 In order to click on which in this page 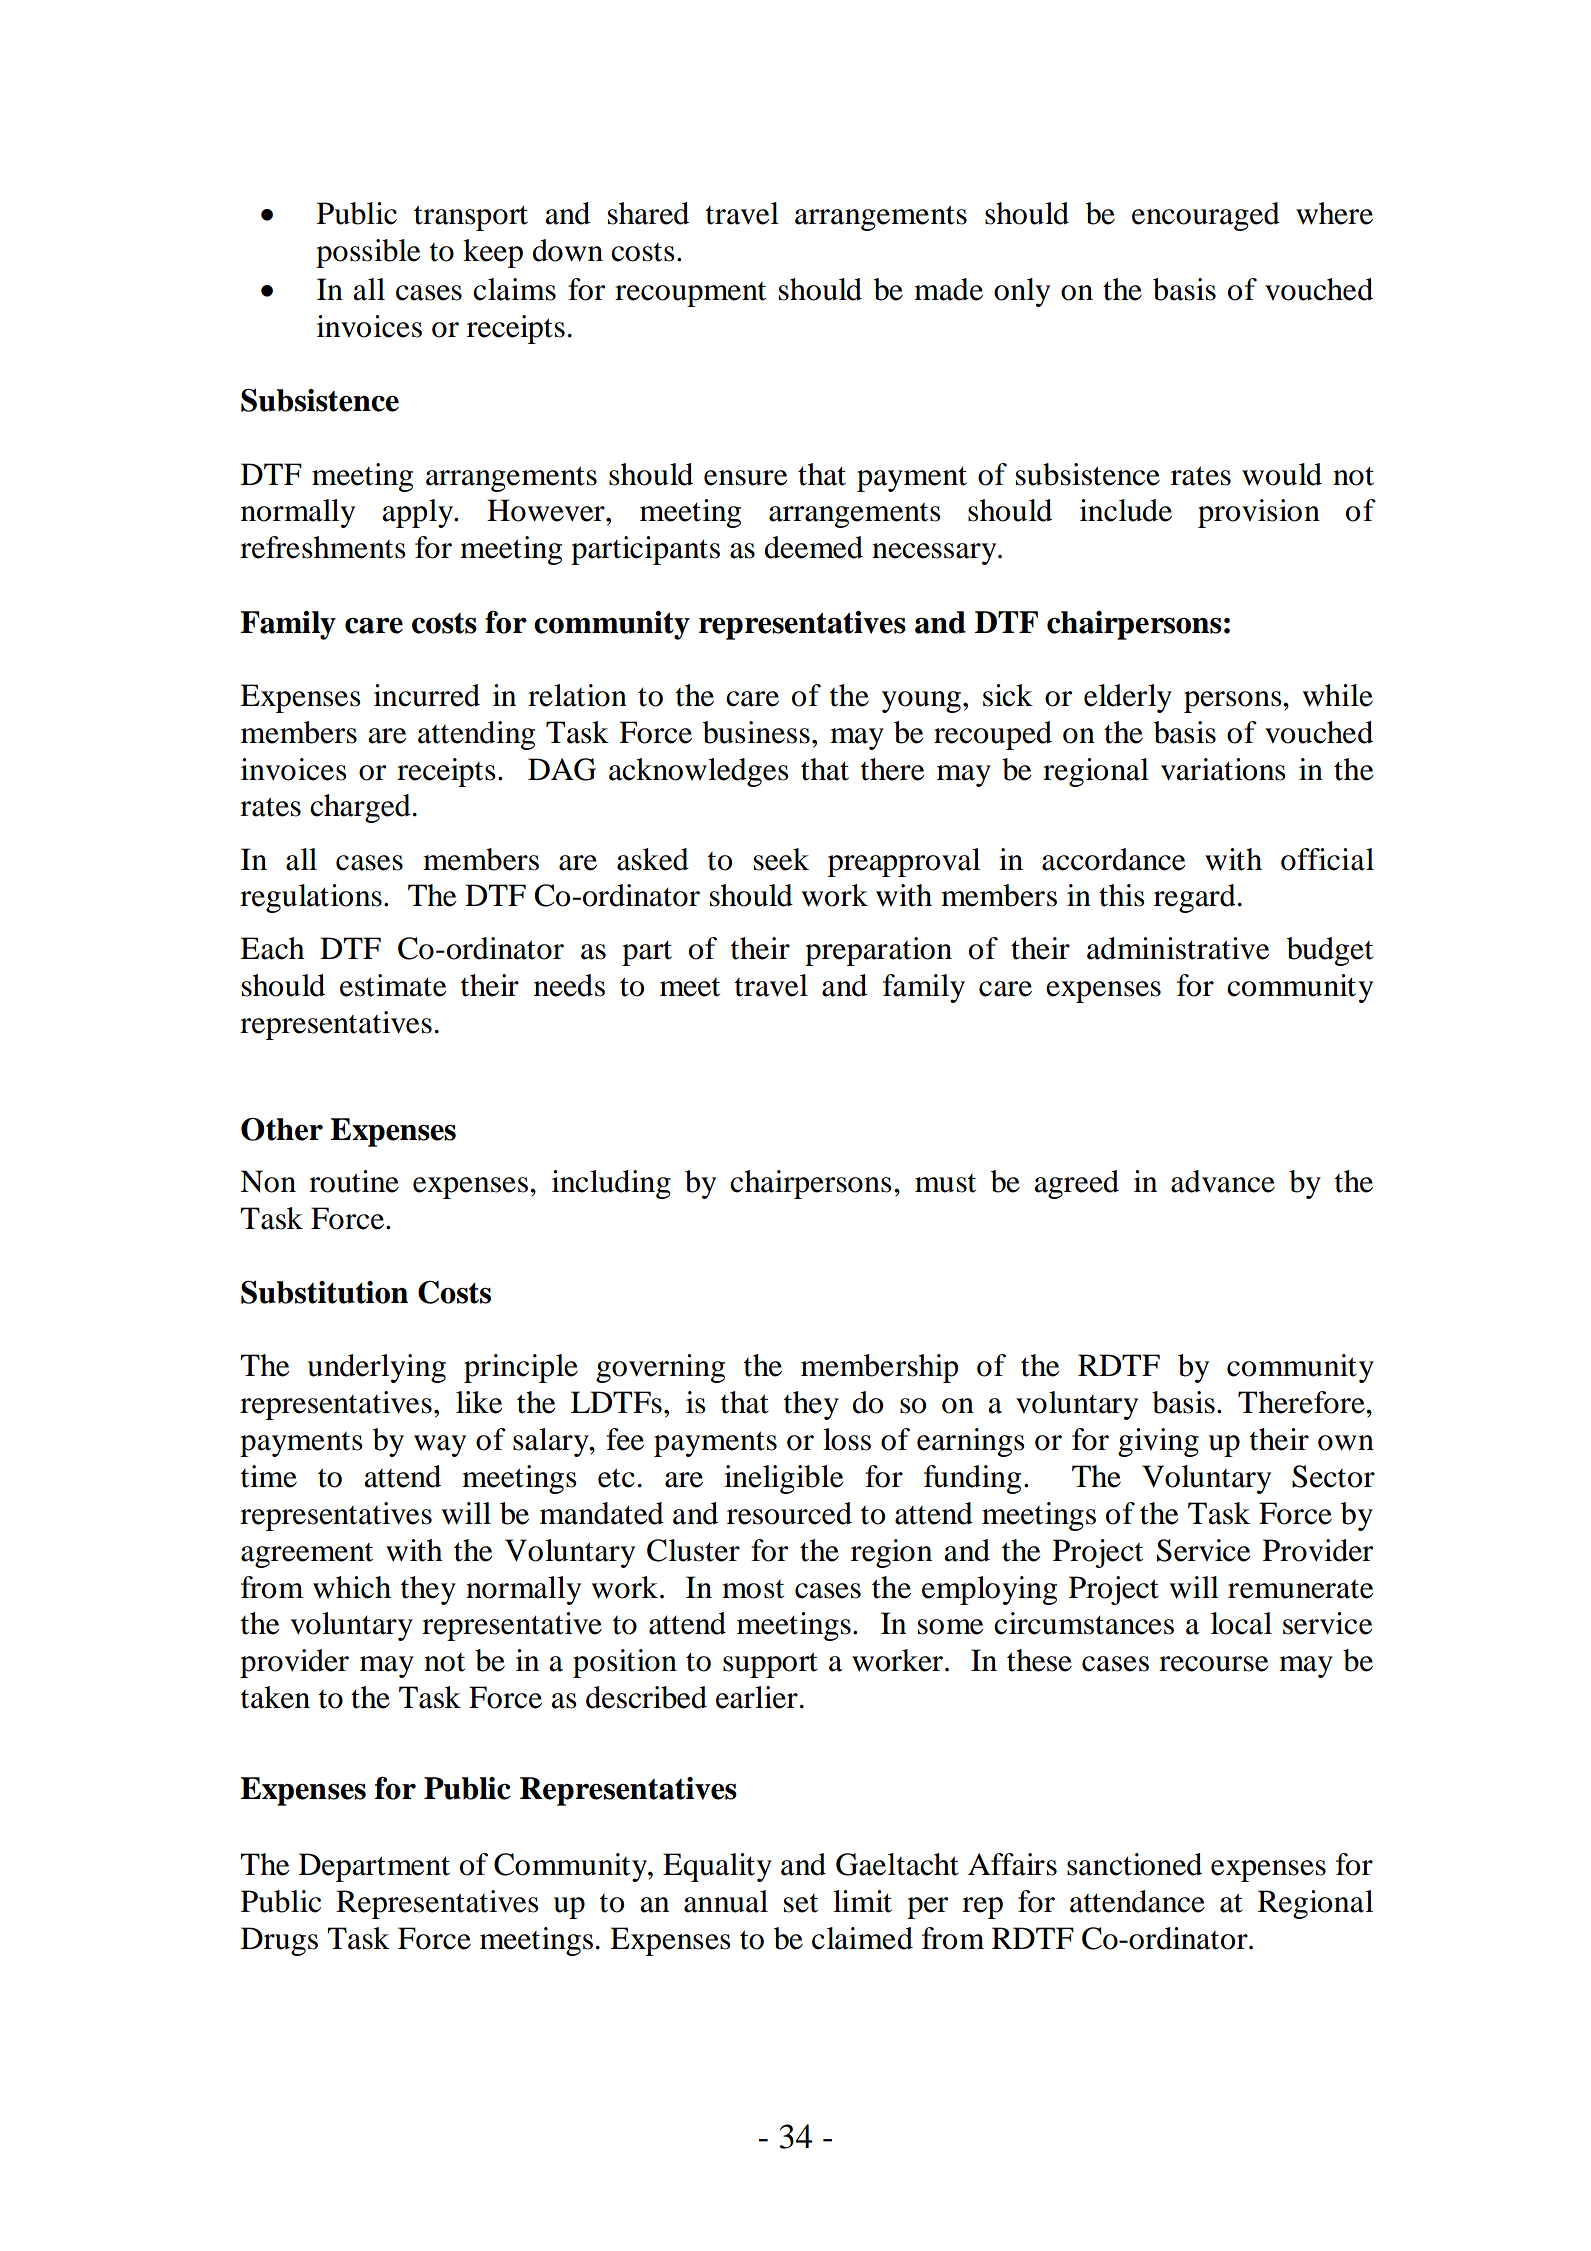, I will do `click(352, 1587)`.
